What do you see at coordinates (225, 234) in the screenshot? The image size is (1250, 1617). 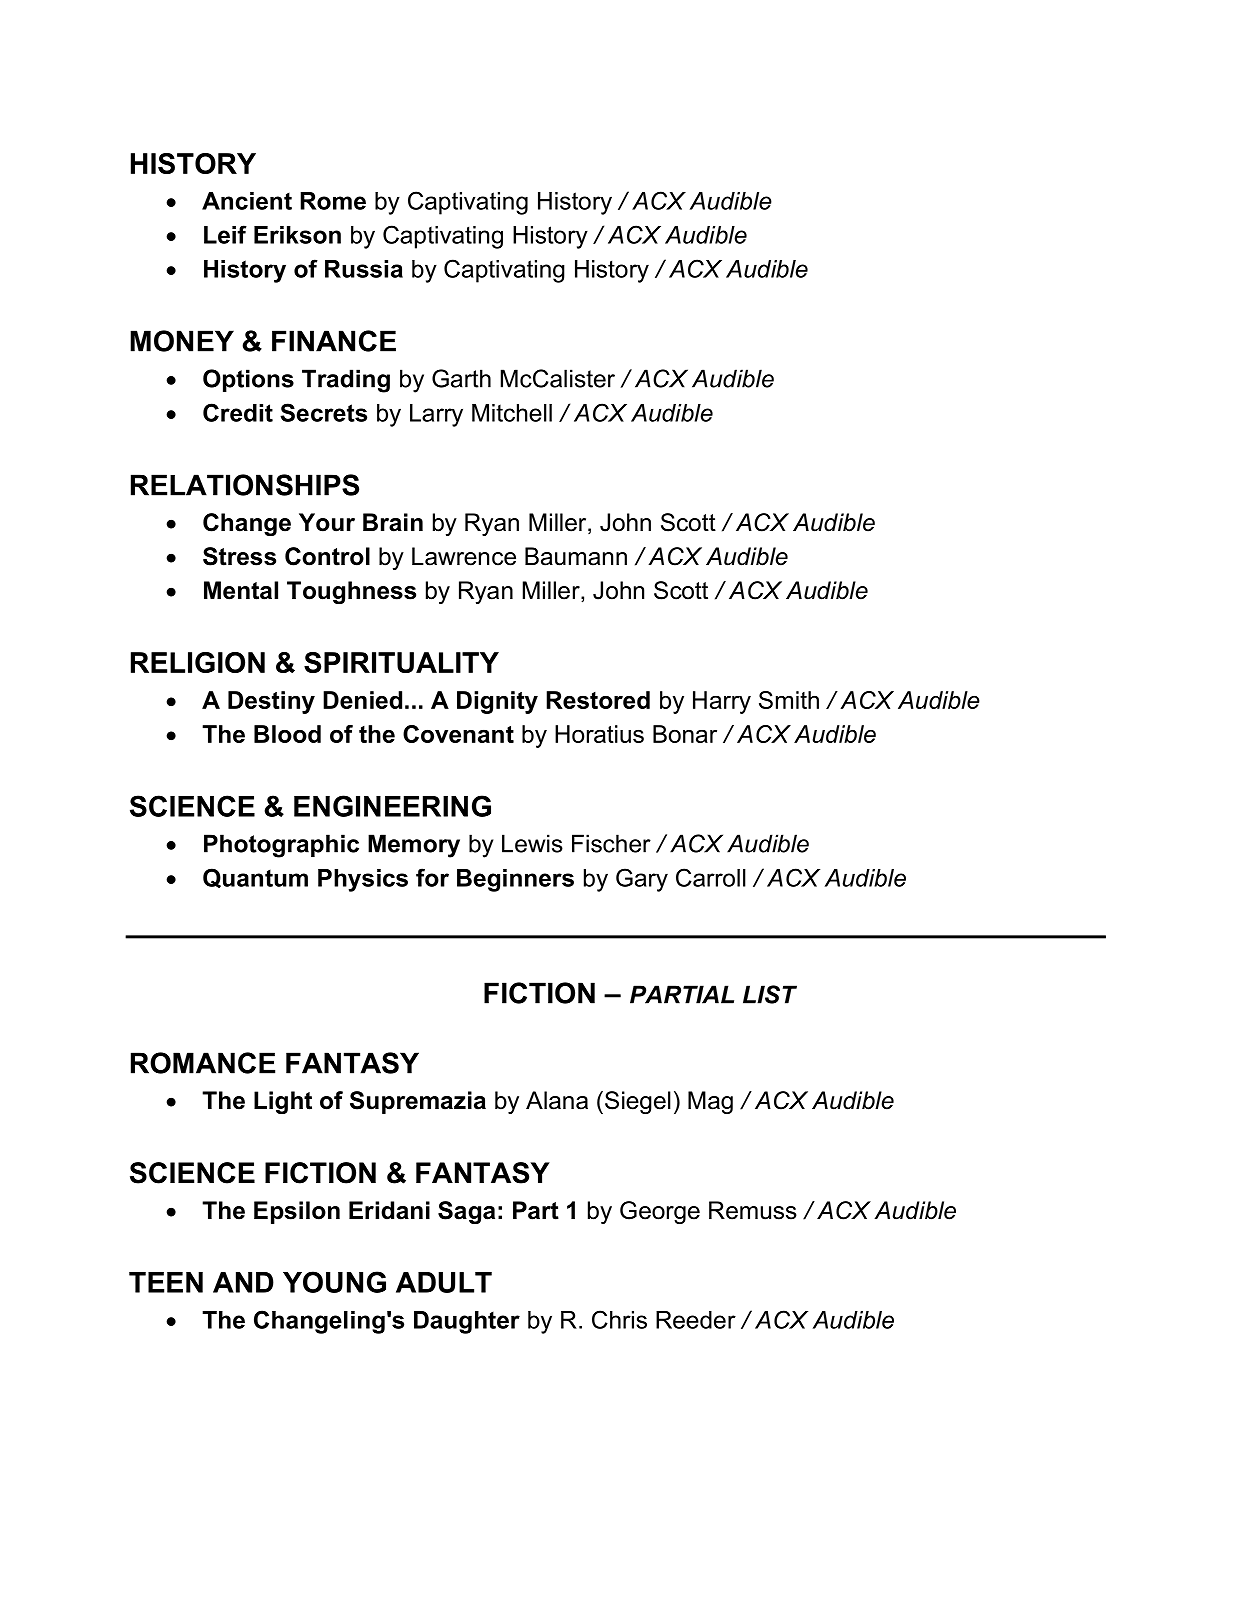 I see `Leif` at bounding box center [225, 234].
